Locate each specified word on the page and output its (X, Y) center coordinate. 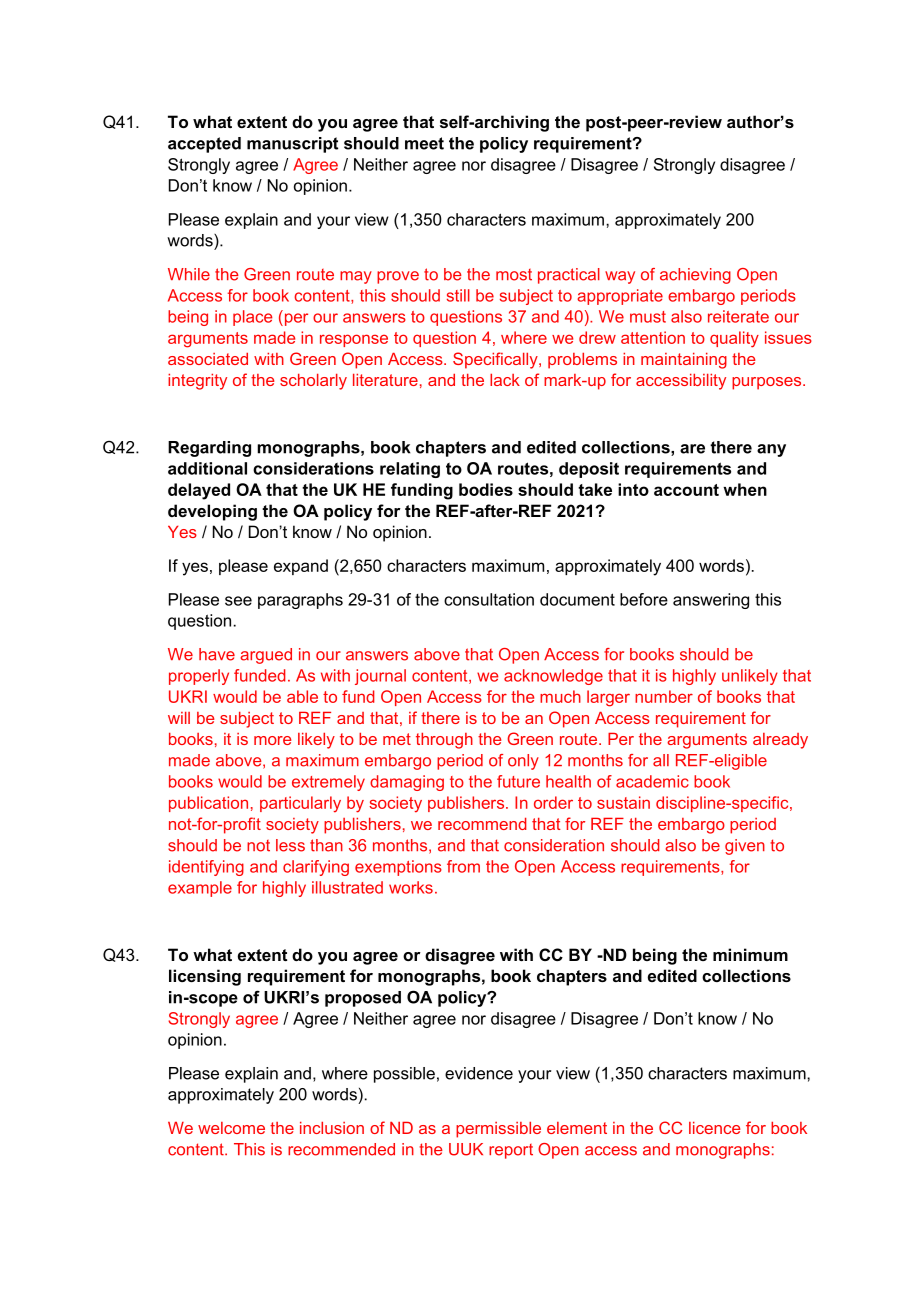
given (745, 847)
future (518, 781)
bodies (486, 489)
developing (212, 512)
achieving (695, 276)
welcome (231, 1128)
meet (424, 143)
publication (208, 804)
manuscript (292, 145)
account (686, 490)
